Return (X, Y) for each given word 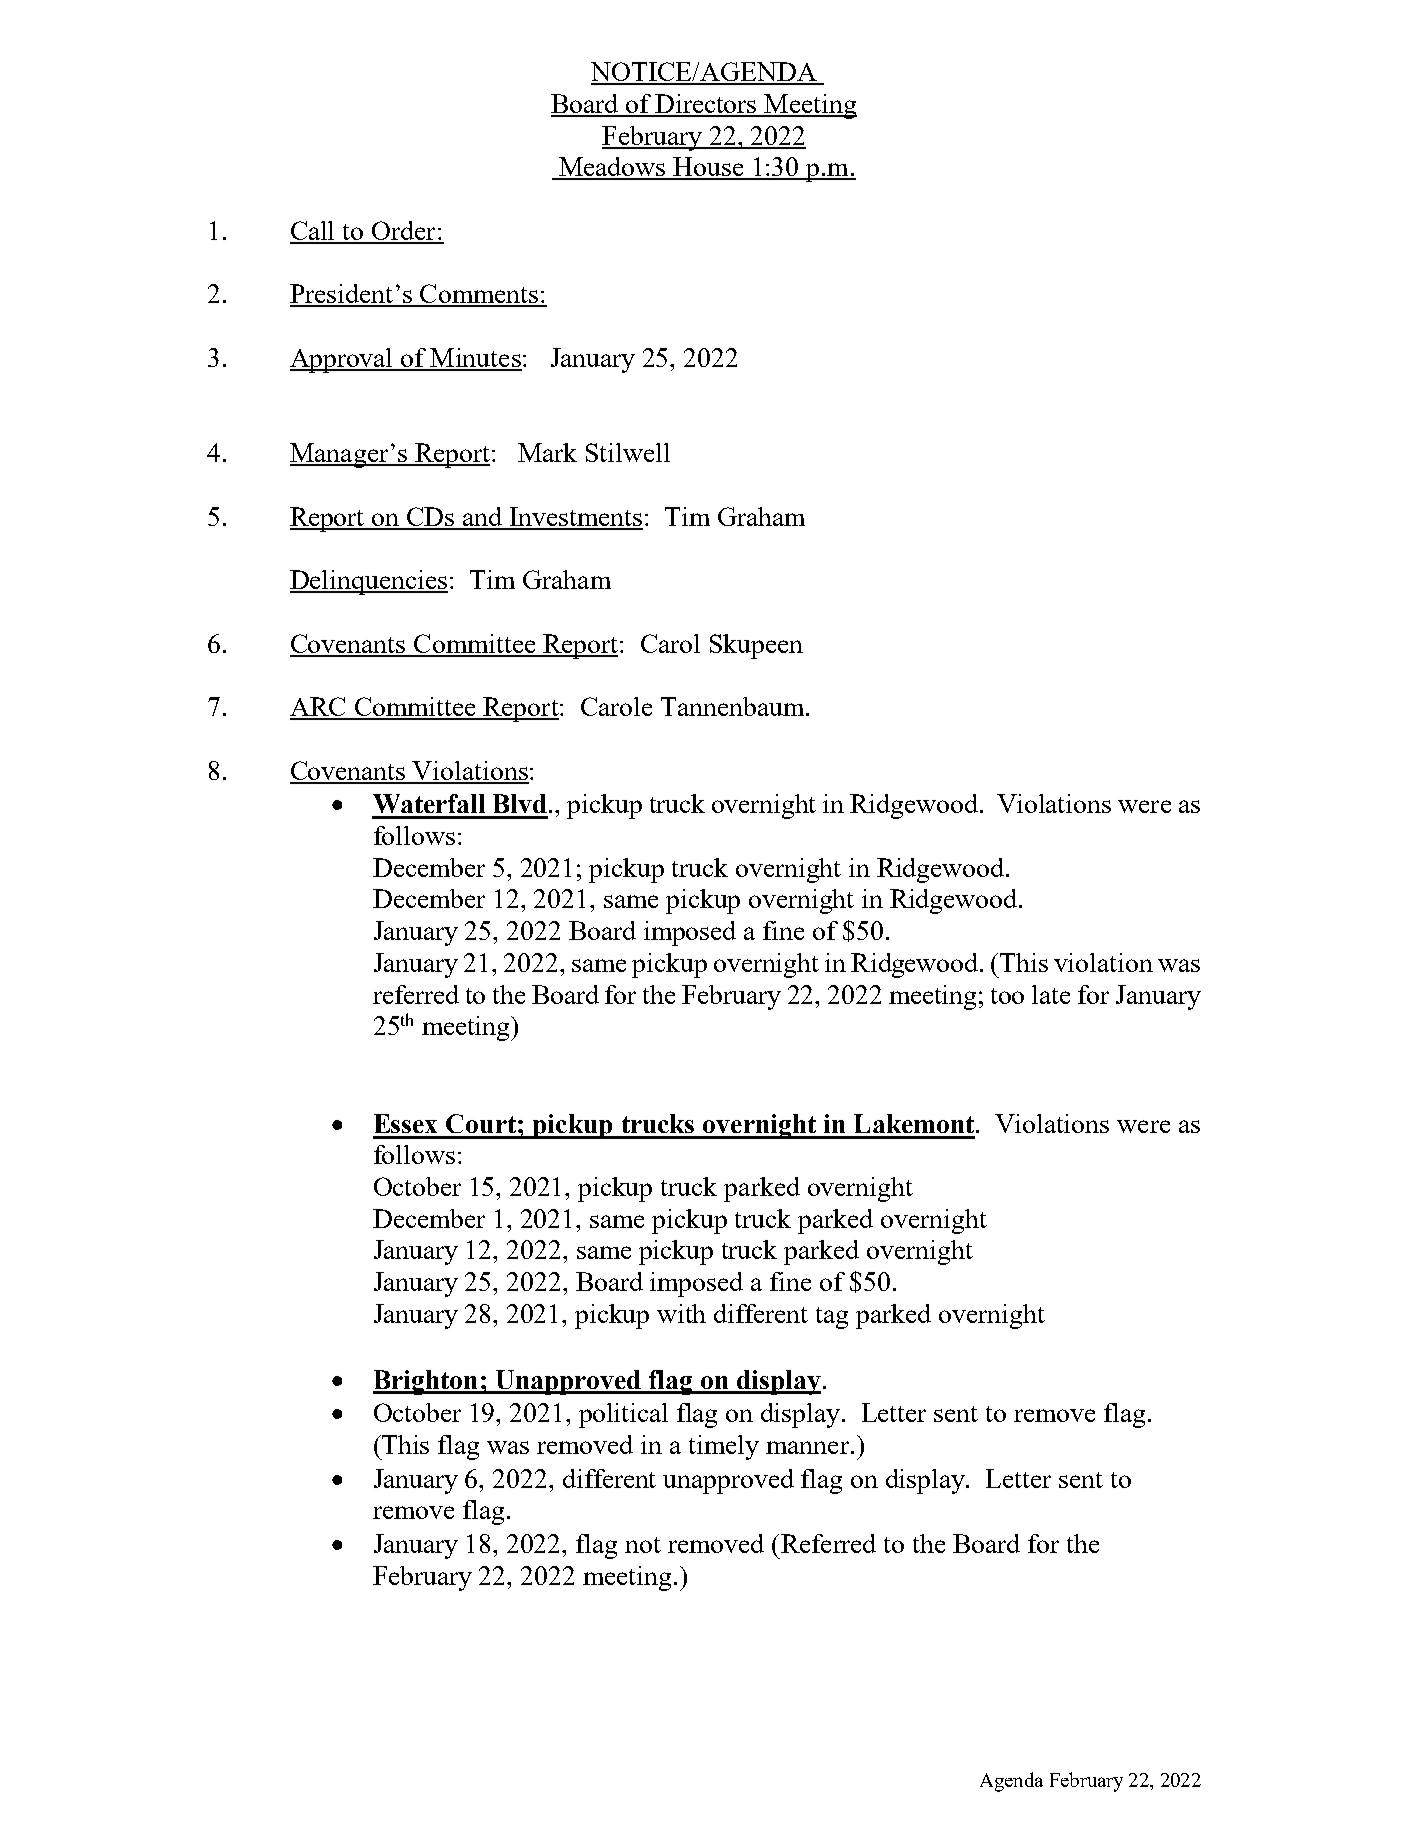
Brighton (426, 1382)
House (708, 168)
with (681, 1313)
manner (807, 1447)
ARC (319, 708)
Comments (479, 295)
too (1007, 996)
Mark (547, 452)
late (1051, 994)
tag (832, 1318)
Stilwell (628, 452)
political (623, 1415)
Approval (343, 360)
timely (724, 1447)
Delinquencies (369, 582)
